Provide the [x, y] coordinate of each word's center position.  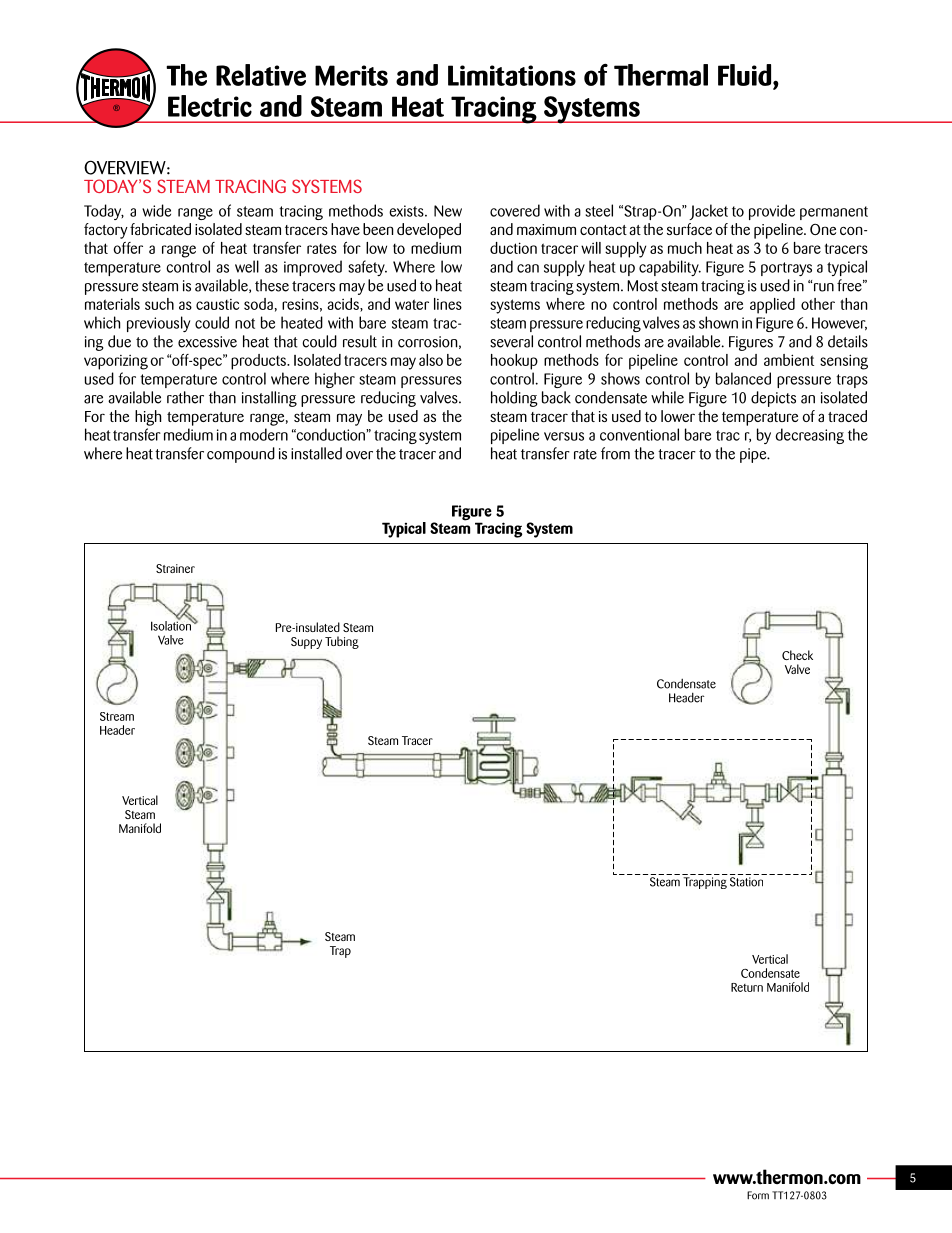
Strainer [175, 568]
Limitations [512, 75]
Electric [210, 106]
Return [747, 987]
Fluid [746, 75]
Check [797, 655]
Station [746, 882]
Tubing [342, 642]
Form [758, 1195]
